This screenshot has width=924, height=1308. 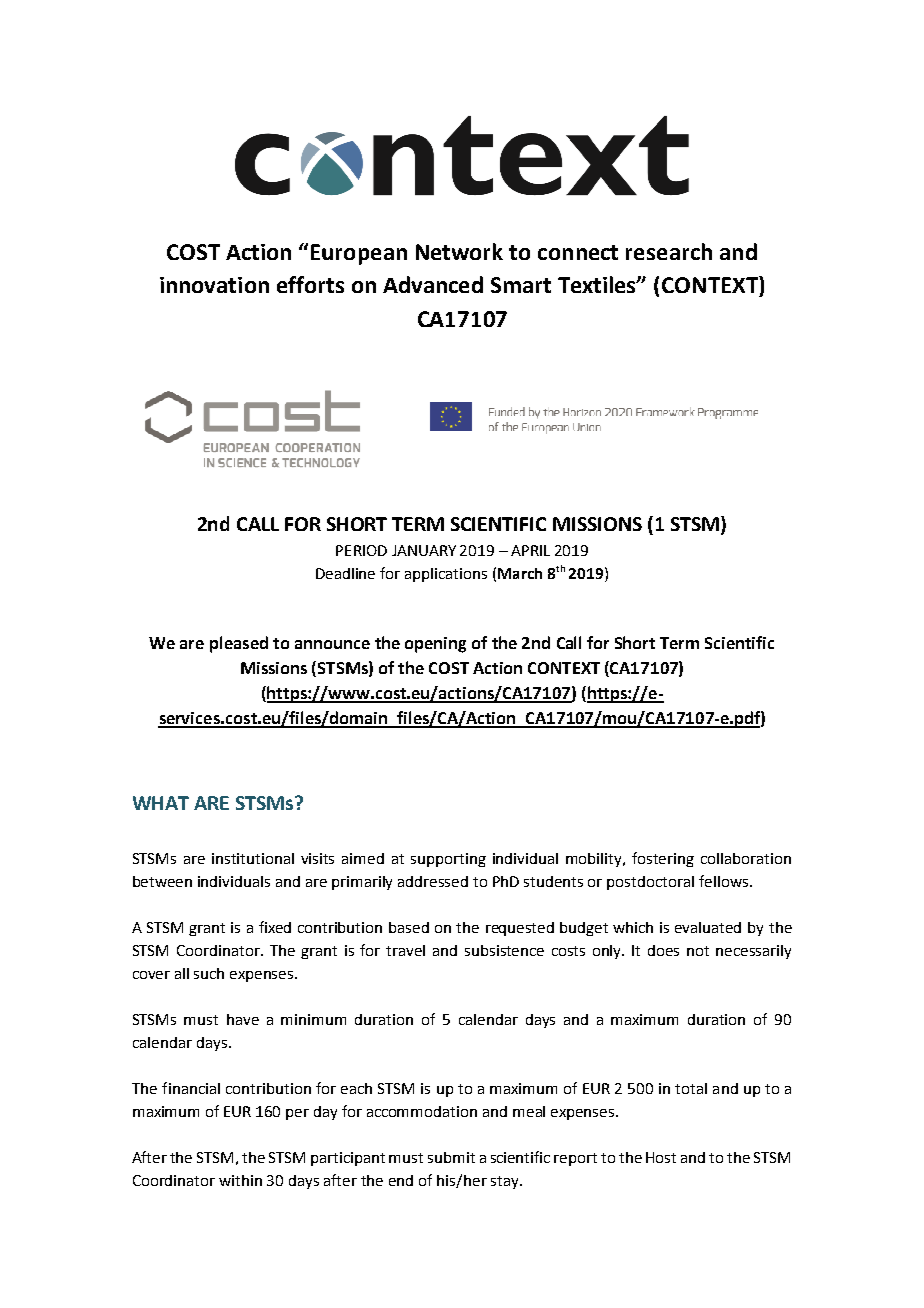 What do you see at coordinates (214, 285) in the screenshot?
I see `innovation` at bounding box center [214, 285].
